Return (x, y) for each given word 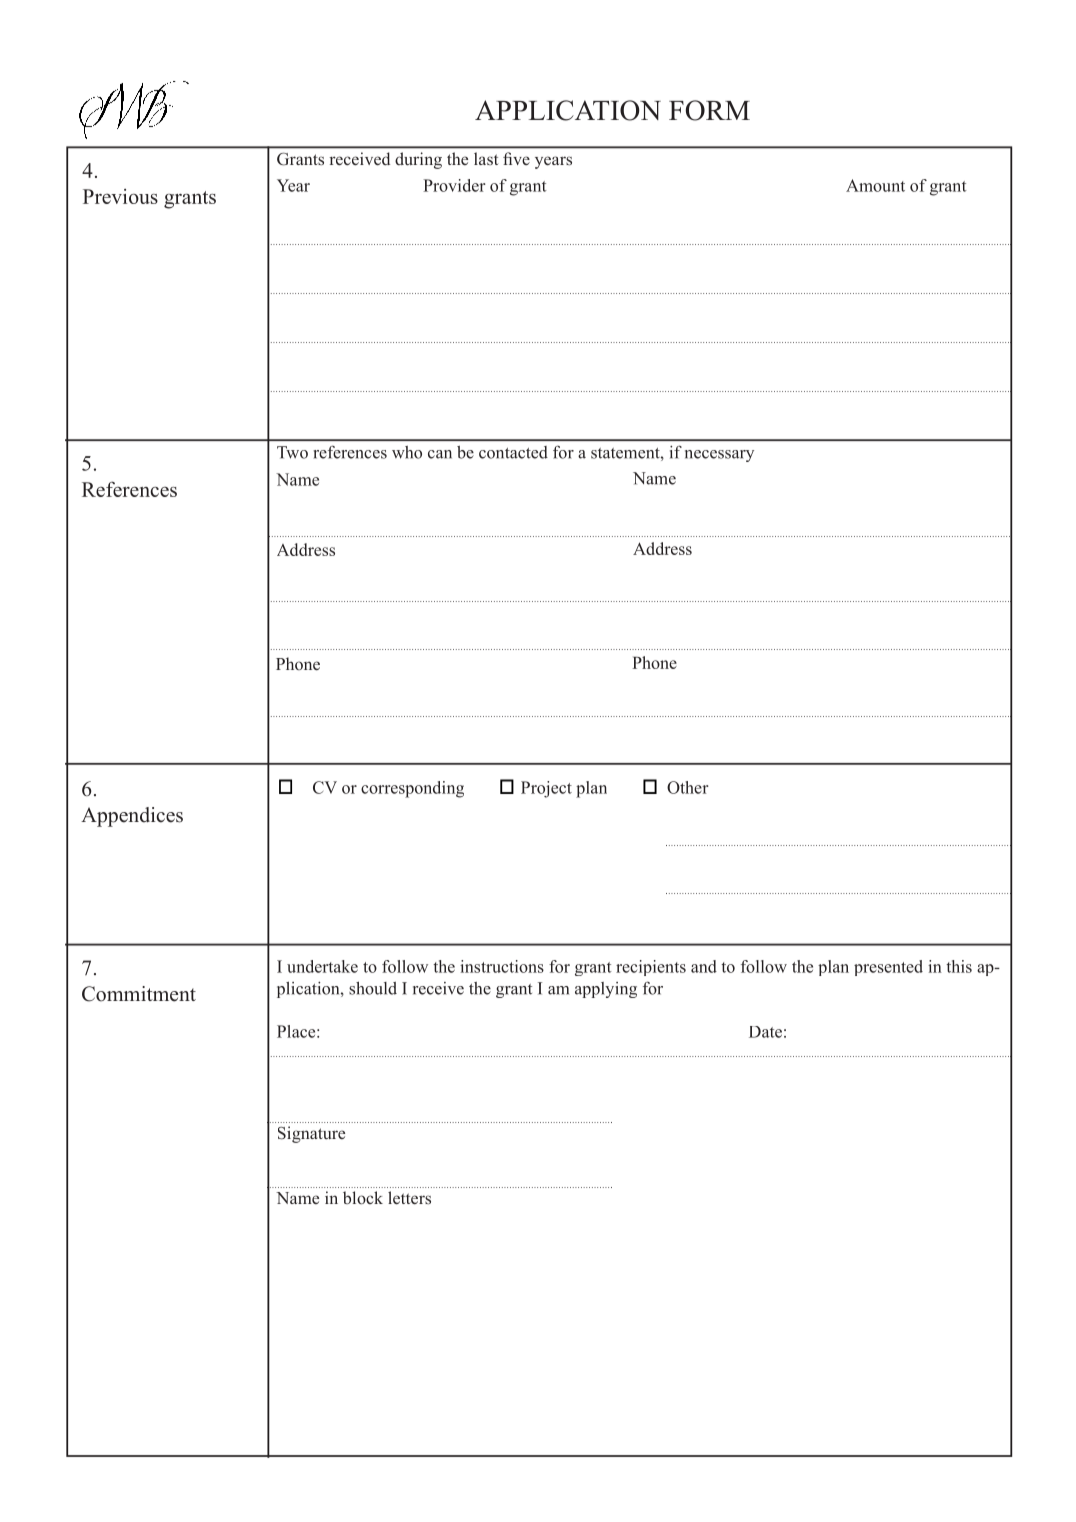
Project (546, 789)
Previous (120, 196)
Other (688, 787)
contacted (513, 452)
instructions (502, 966)
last (486, 158)
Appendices (132, 817)
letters (409, 1197)
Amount (875, 185)
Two (292, 452)
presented (888, 968)
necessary (719, 456)
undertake (322, 966)
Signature (311, 1134)
